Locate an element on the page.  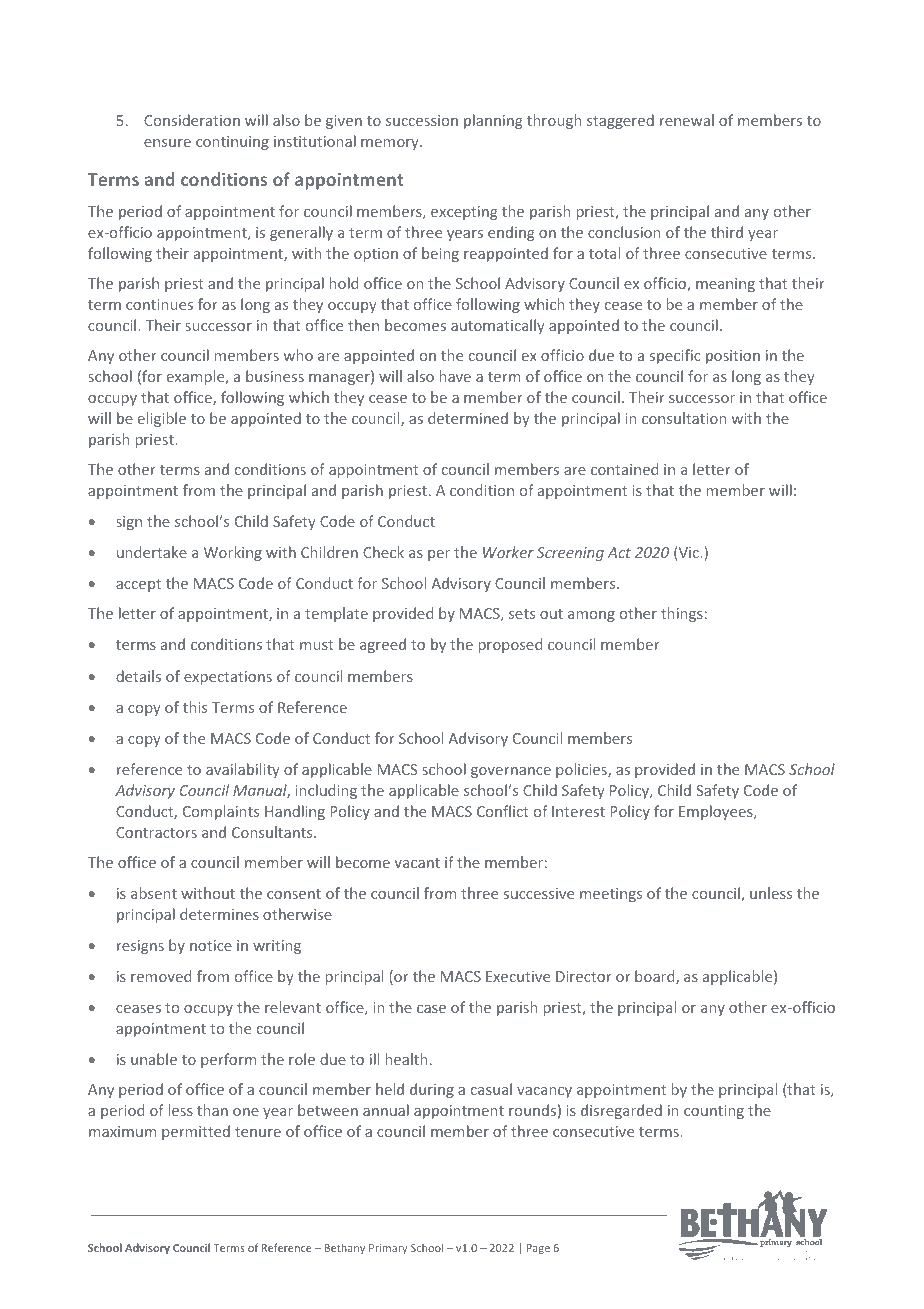
permitted is located at coordinates (196, 1132).
